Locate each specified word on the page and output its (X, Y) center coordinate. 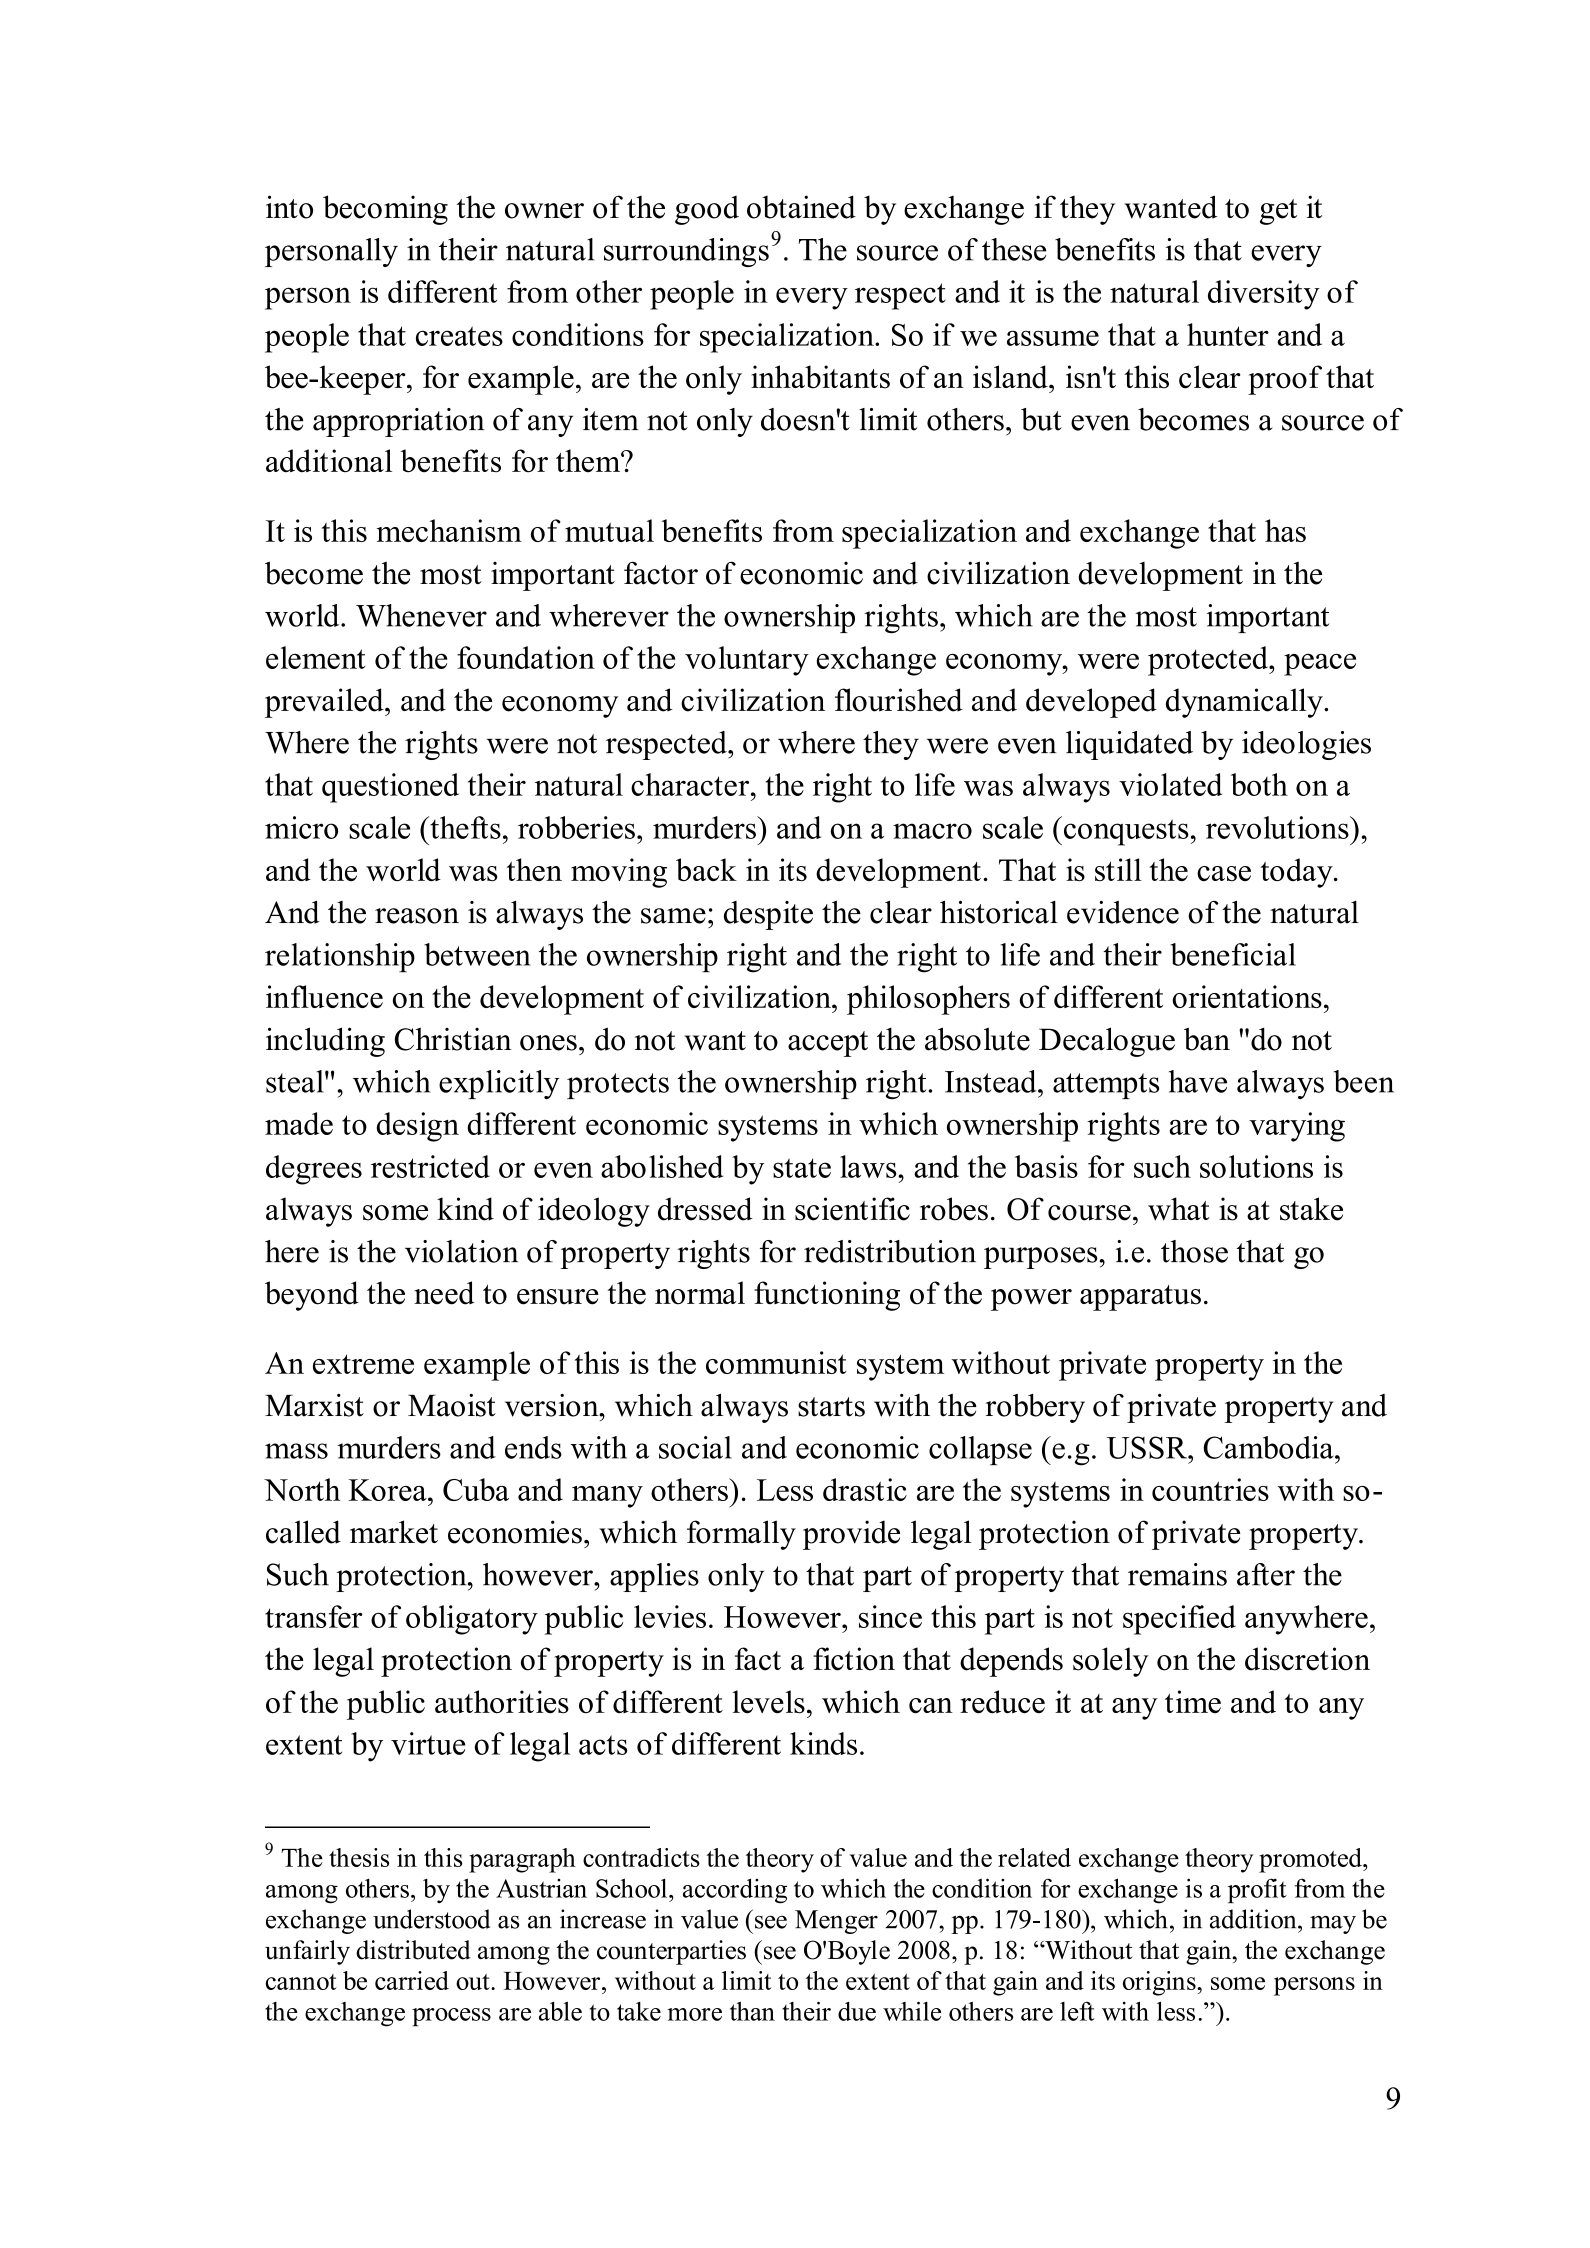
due (857, 2011)
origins (1160, 1983)
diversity (1264, 295)
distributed (413, 1950)
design (418, 1127)
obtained (801, 207)
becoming (385, 210)
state (802, 1168)
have (1198, 1081)
